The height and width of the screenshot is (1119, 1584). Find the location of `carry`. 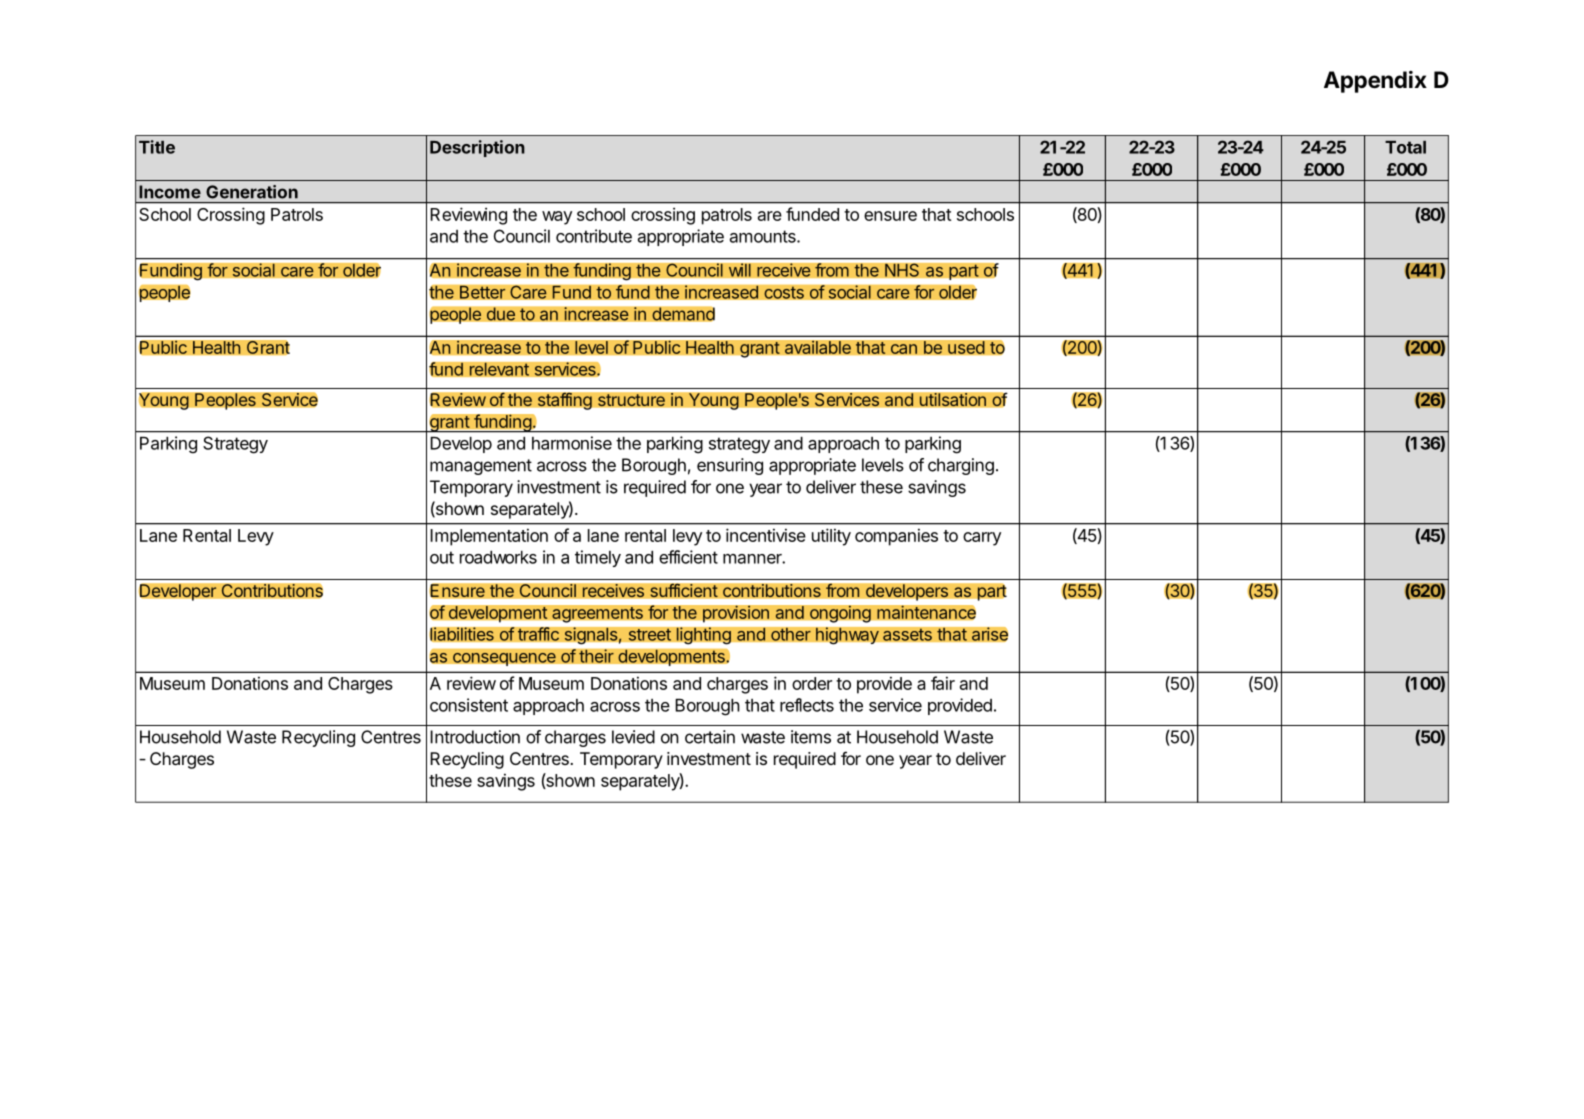

carry is located at coordinates (982, 539).
